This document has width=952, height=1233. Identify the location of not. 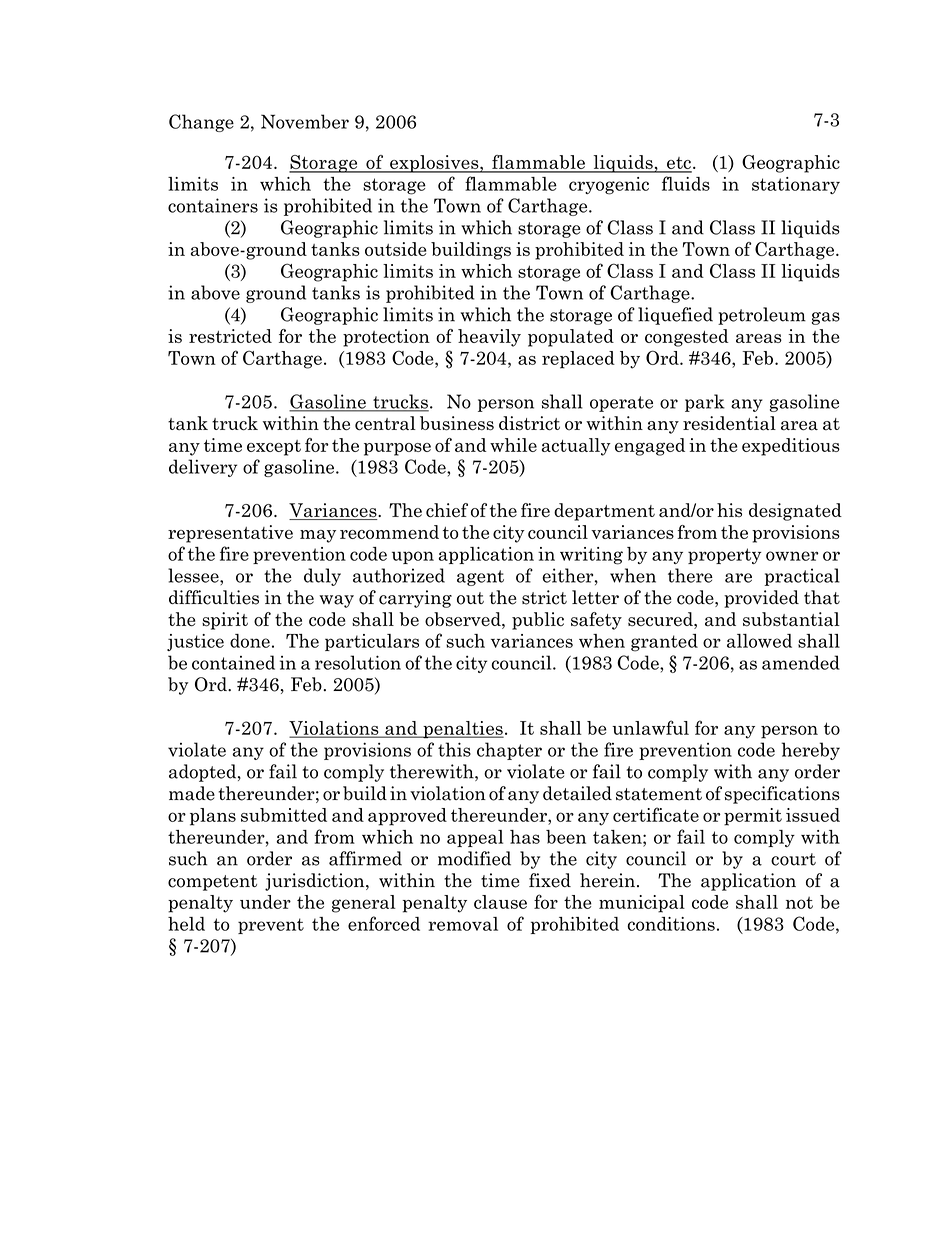
(799, 902).
